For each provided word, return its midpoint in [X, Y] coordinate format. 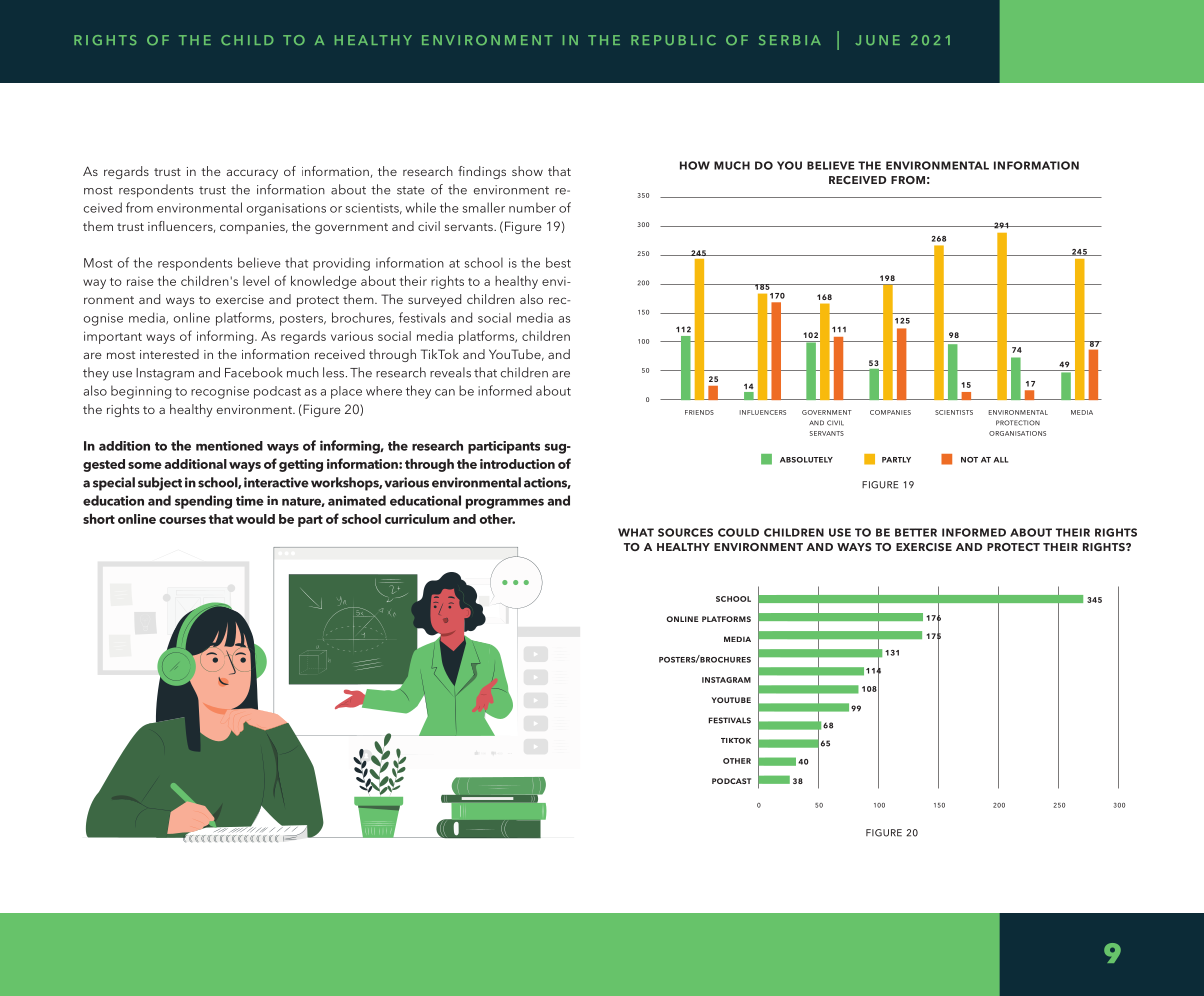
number [532, 207]
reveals [450, 372]
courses [182, 520]
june [877, 40]
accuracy [252, 174]
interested [169, 354]
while [421, 207]
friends [699, 412]
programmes [505, 503]
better [916, 532]
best [558, 262]
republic [673, 40]
